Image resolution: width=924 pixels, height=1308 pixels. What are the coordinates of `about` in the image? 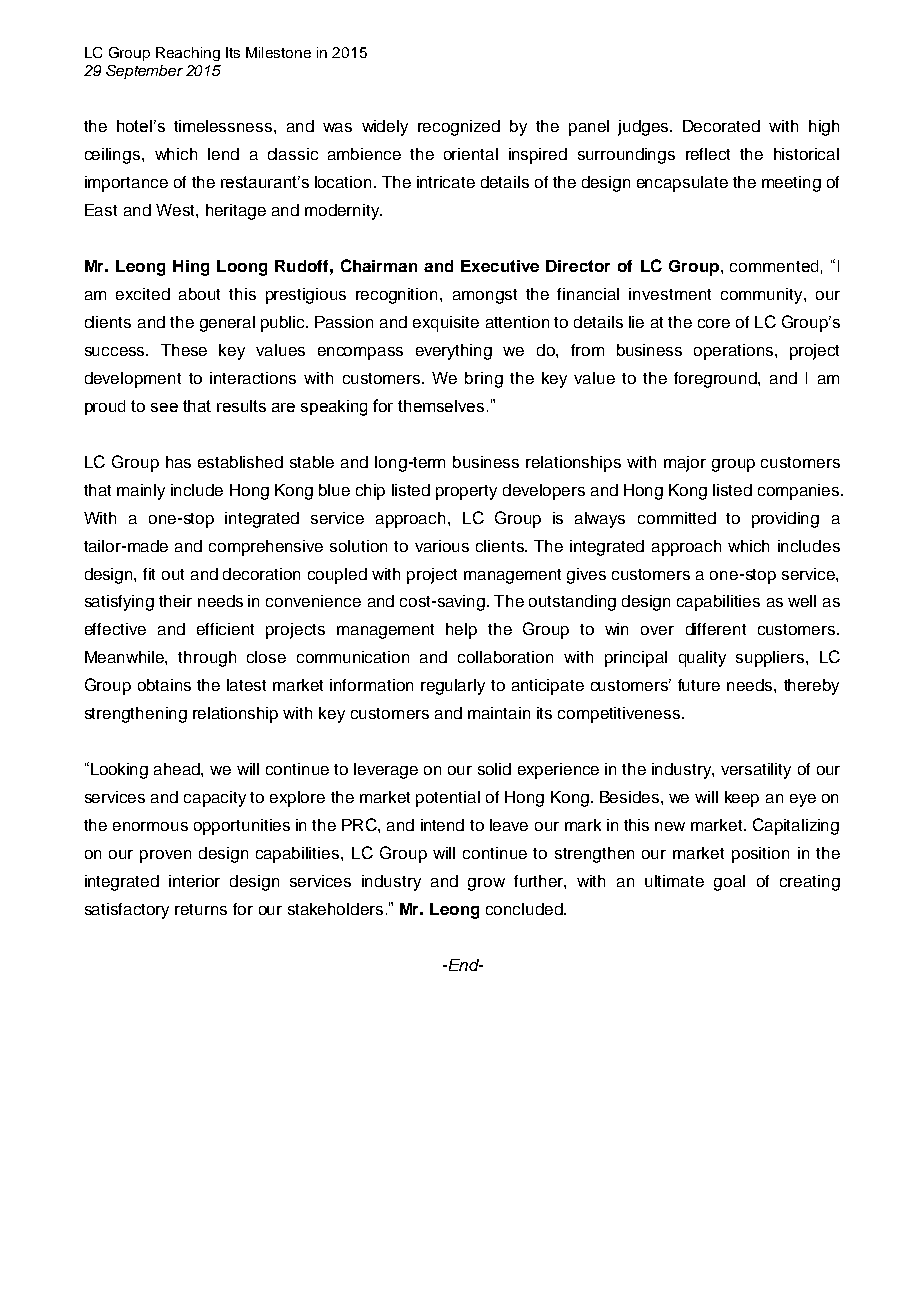 It's located at (199, 294).
